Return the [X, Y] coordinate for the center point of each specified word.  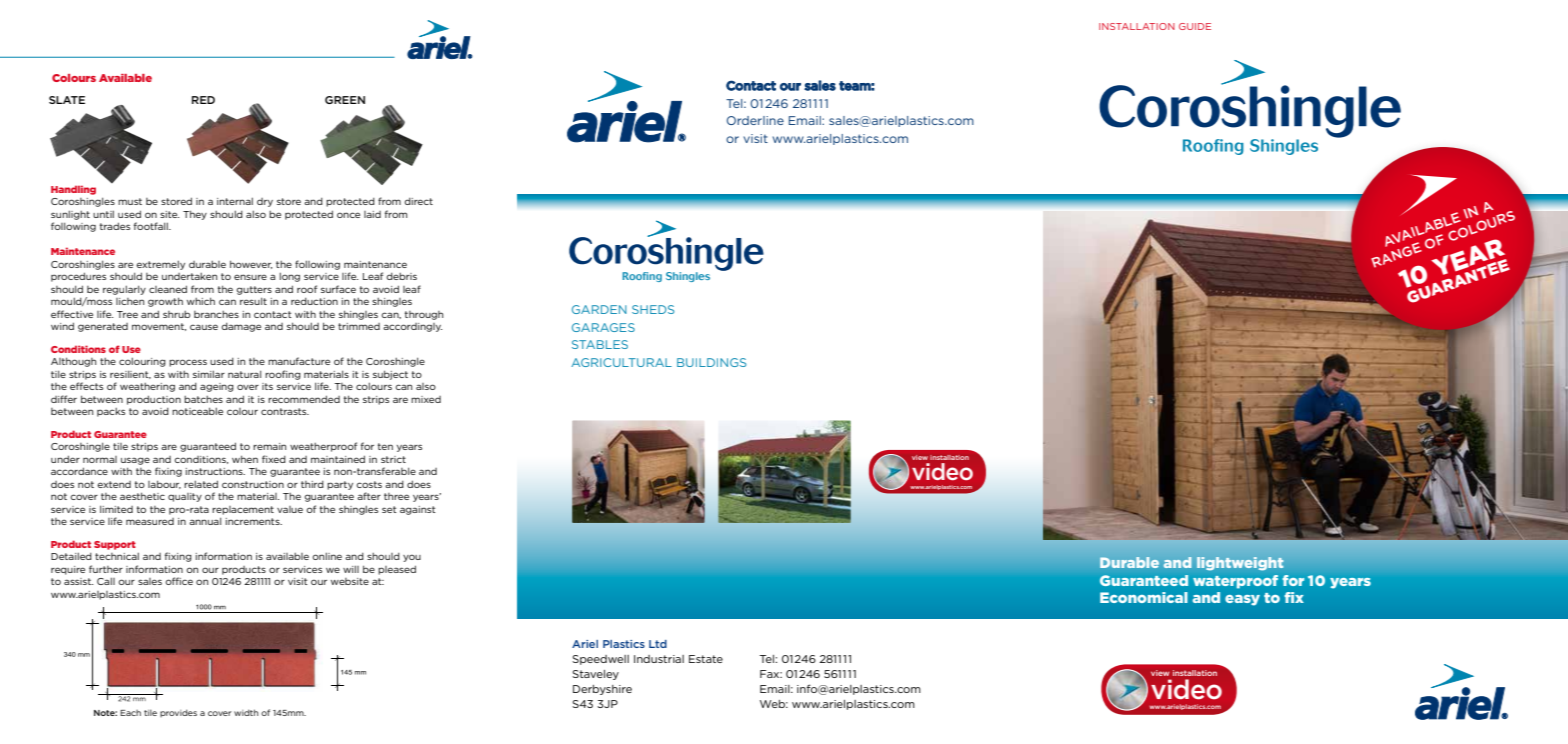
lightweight [1240, 563]
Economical [1144, 597]
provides [178, 713]
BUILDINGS [711, 362]
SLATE [67, 100]
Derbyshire [602, 690]
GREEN [345, 100]
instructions [215, 471]
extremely [160, 265]
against [418, 510]
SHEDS [653, 309]
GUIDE [1195, 26]
